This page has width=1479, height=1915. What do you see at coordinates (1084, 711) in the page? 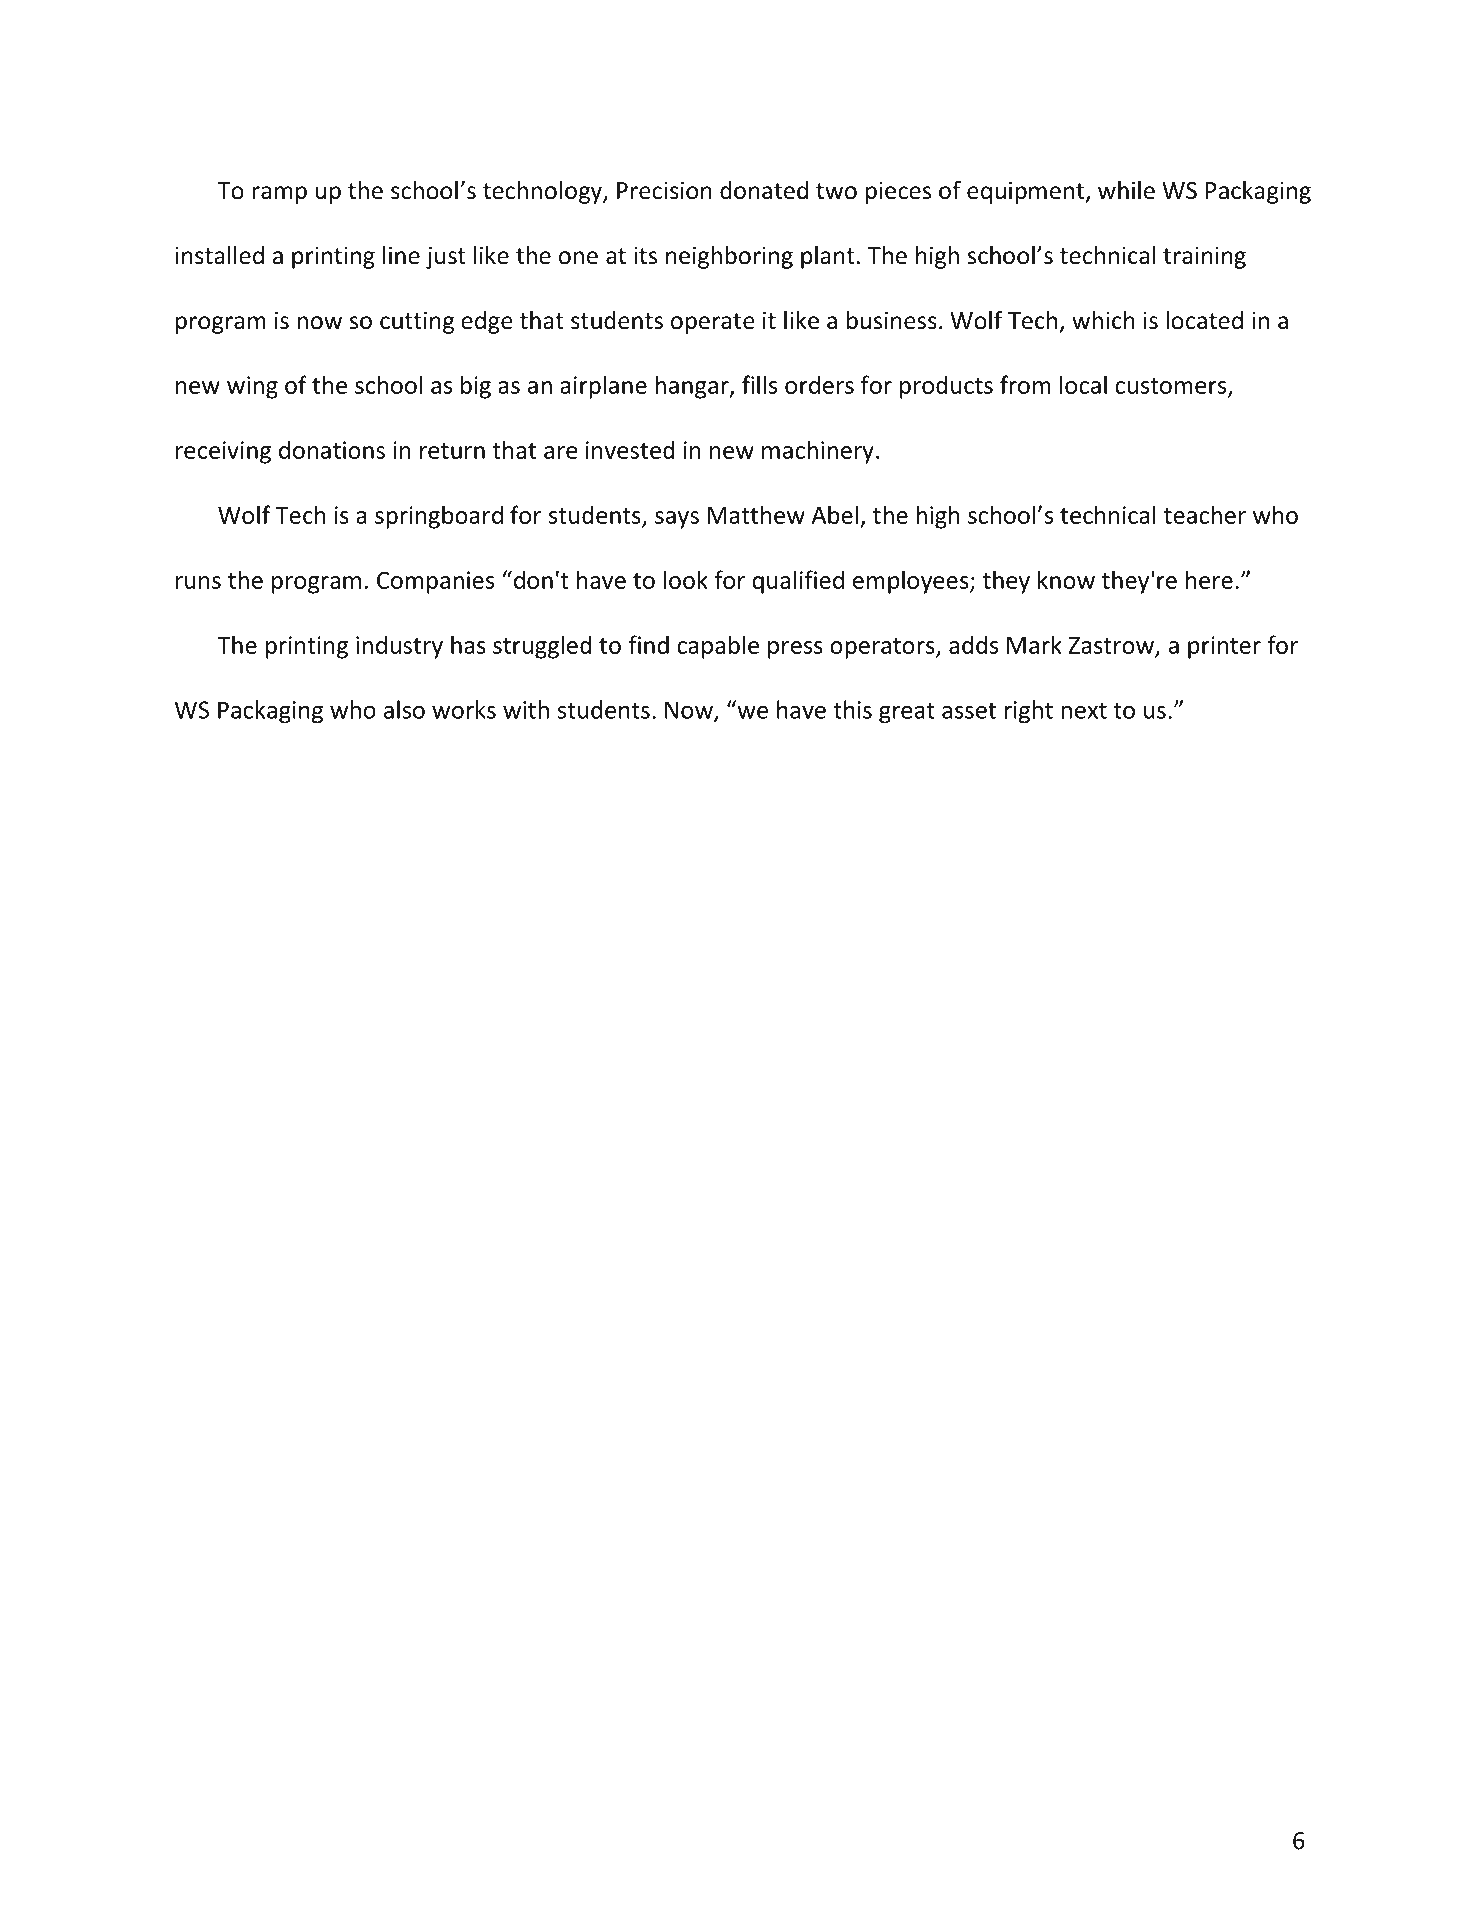
I see `next` at bounding box center [1084, 711].
